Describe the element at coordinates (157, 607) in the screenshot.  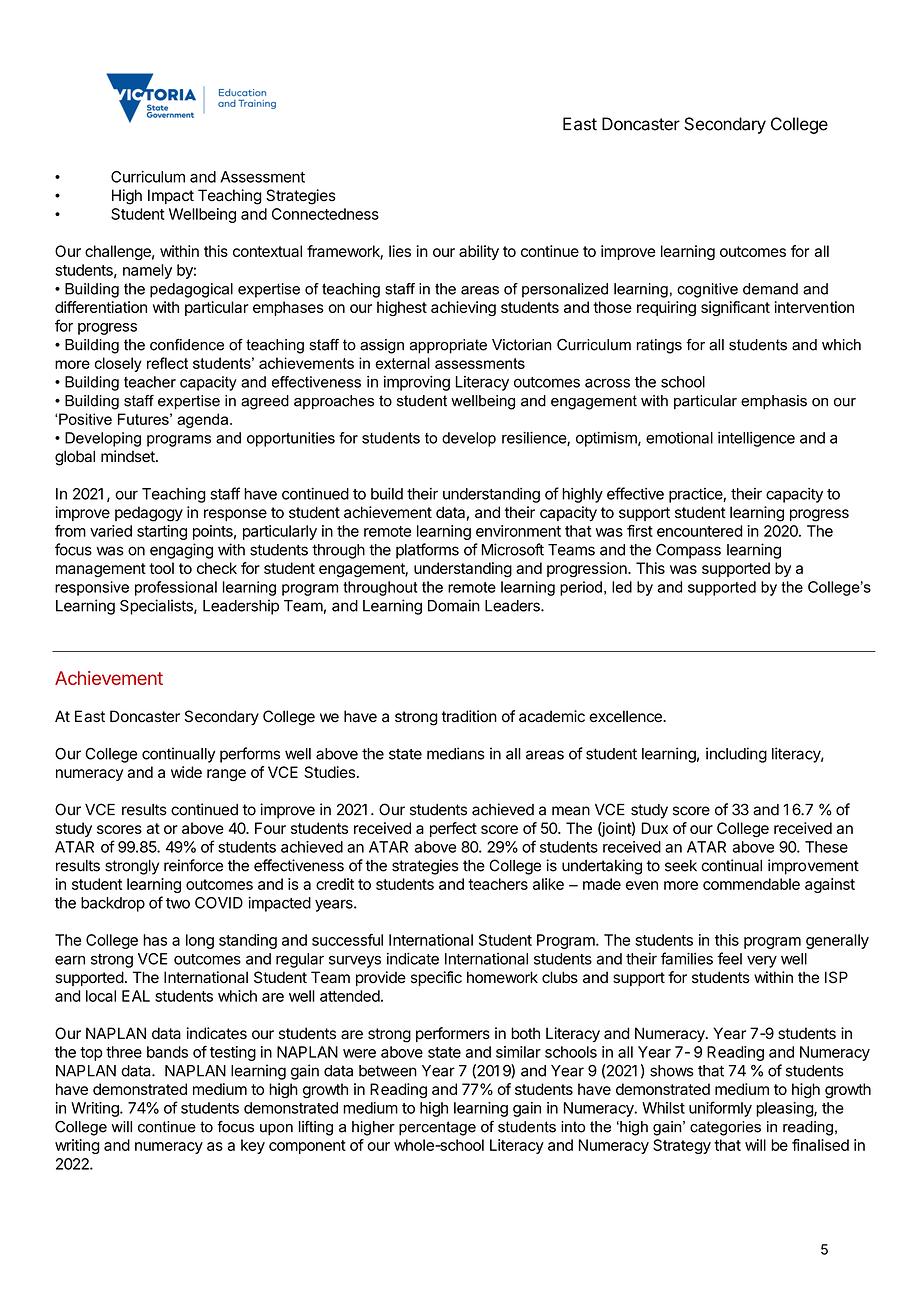
I see `Specialists` at that location.
